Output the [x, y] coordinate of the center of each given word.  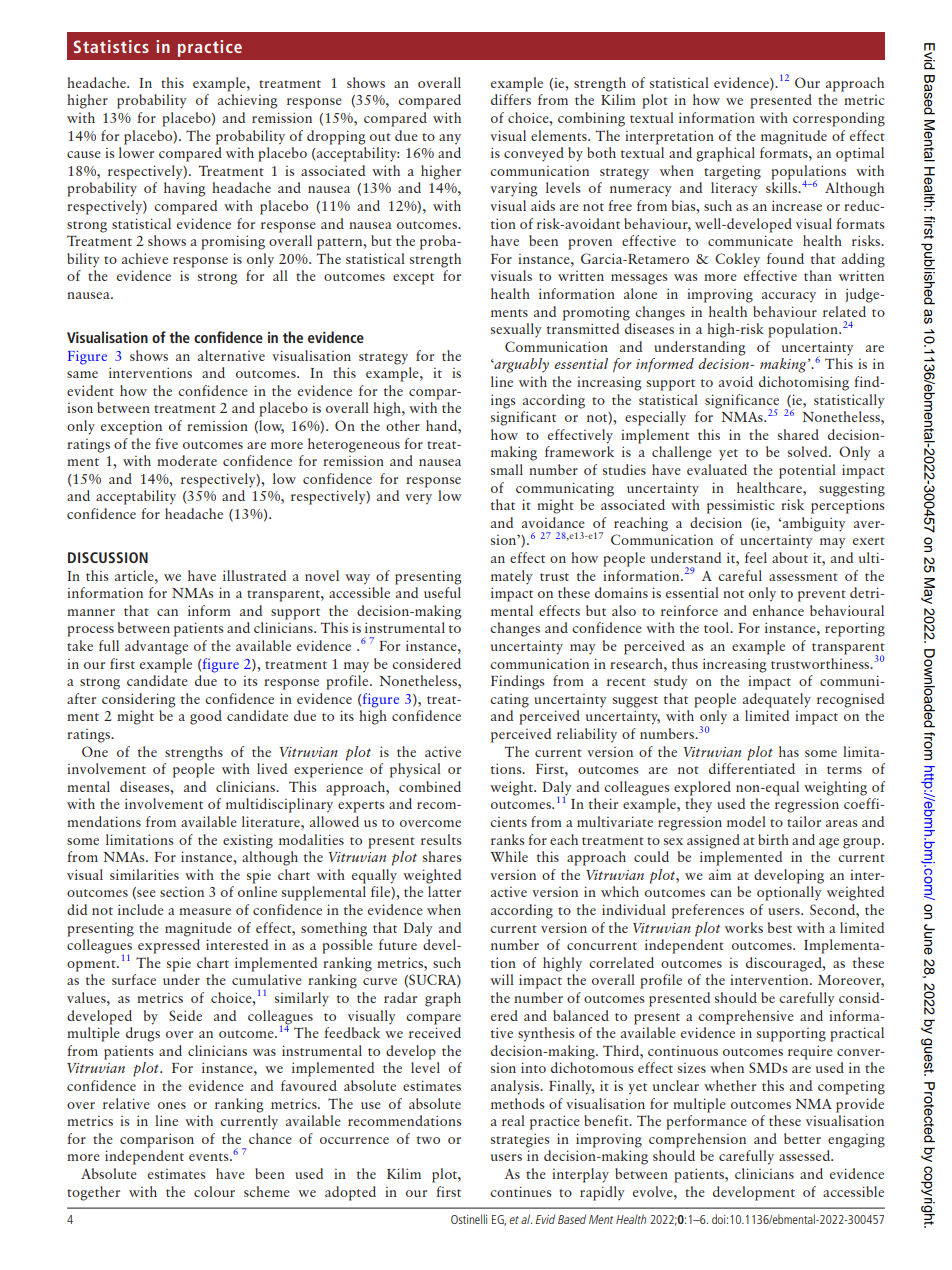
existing [248, 842]
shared [798, 434]
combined [430, 786]
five [166, 443]
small [507, 469]
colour [214, 1191]
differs [511, 99]
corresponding [839, 119]
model [746, 821]
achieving [248, 101]
